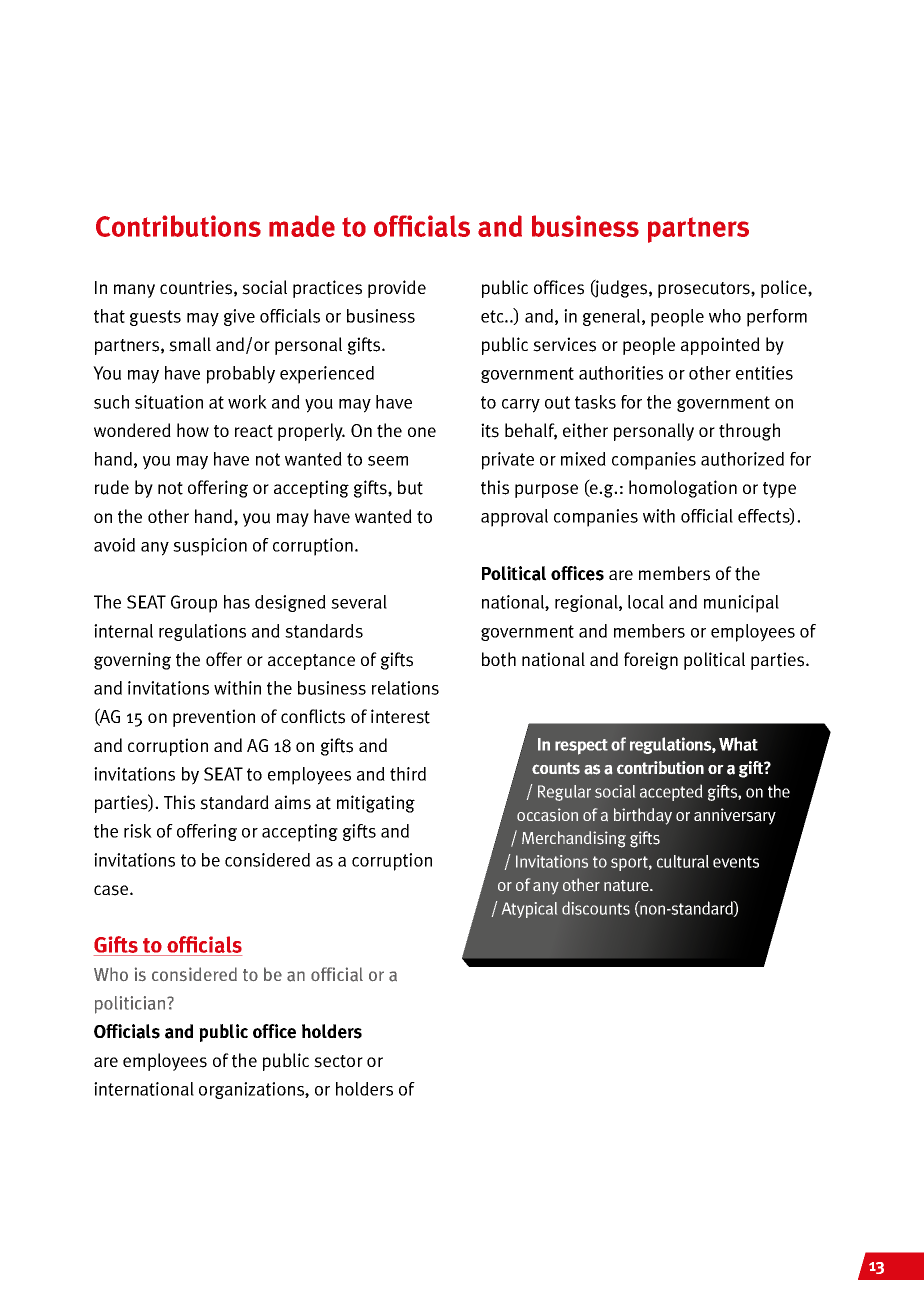 The height and width of the screenshot is (1311, 924). What do you see at coordinates (397, 289) in the screenshot?
I see `provide` at bounding box center [397, 289].
